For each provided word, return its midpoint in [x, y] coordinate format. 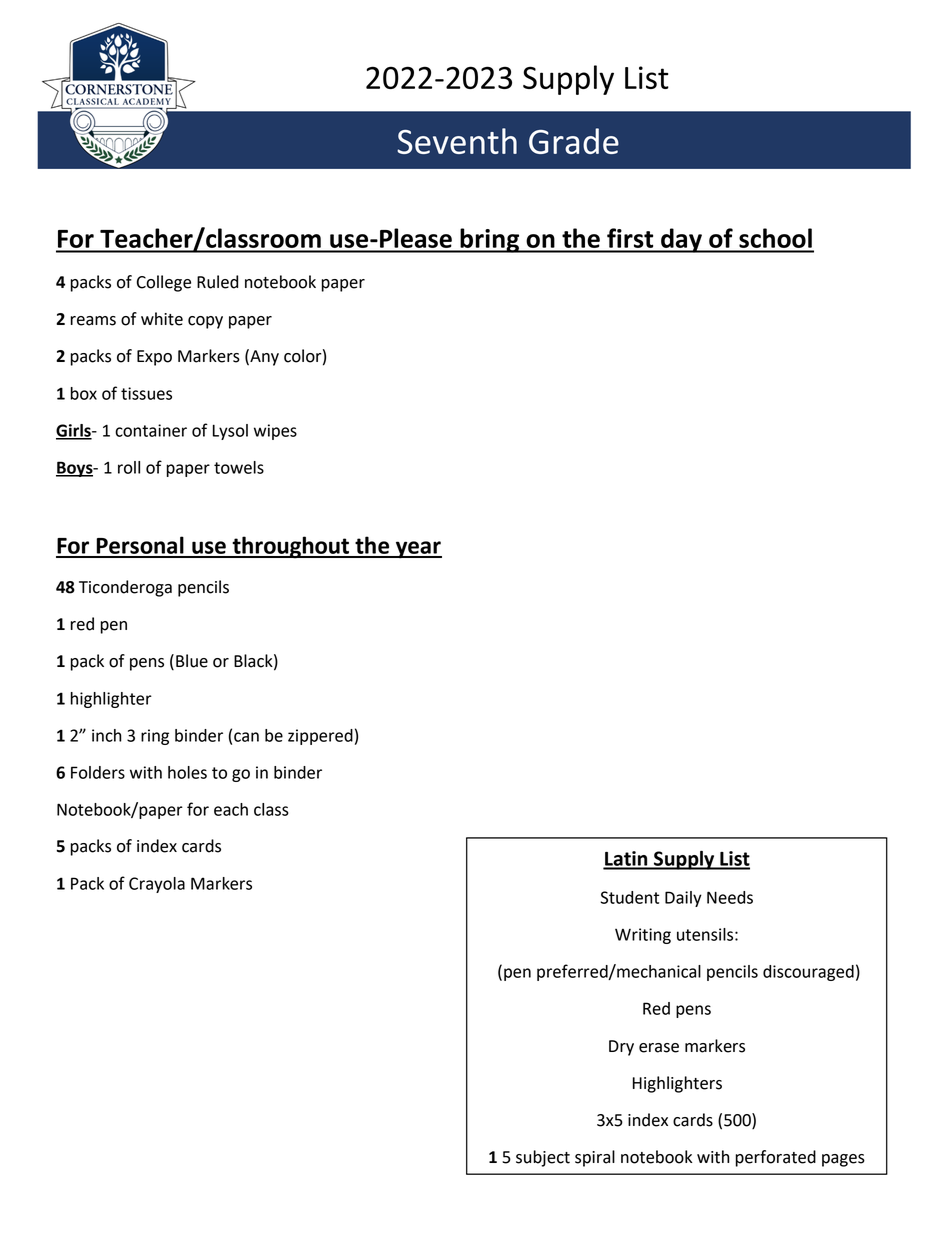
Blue [192, 661]
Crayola [157, 885]
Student [629, 897]
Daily [683, 899]
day [681, 240]
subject [543, 1158]
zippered [320, 737]
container [151, 430]
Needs [730, 897]
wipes [275, 432]
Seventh [457, 141]
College [164, 283]
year [418, 550]
